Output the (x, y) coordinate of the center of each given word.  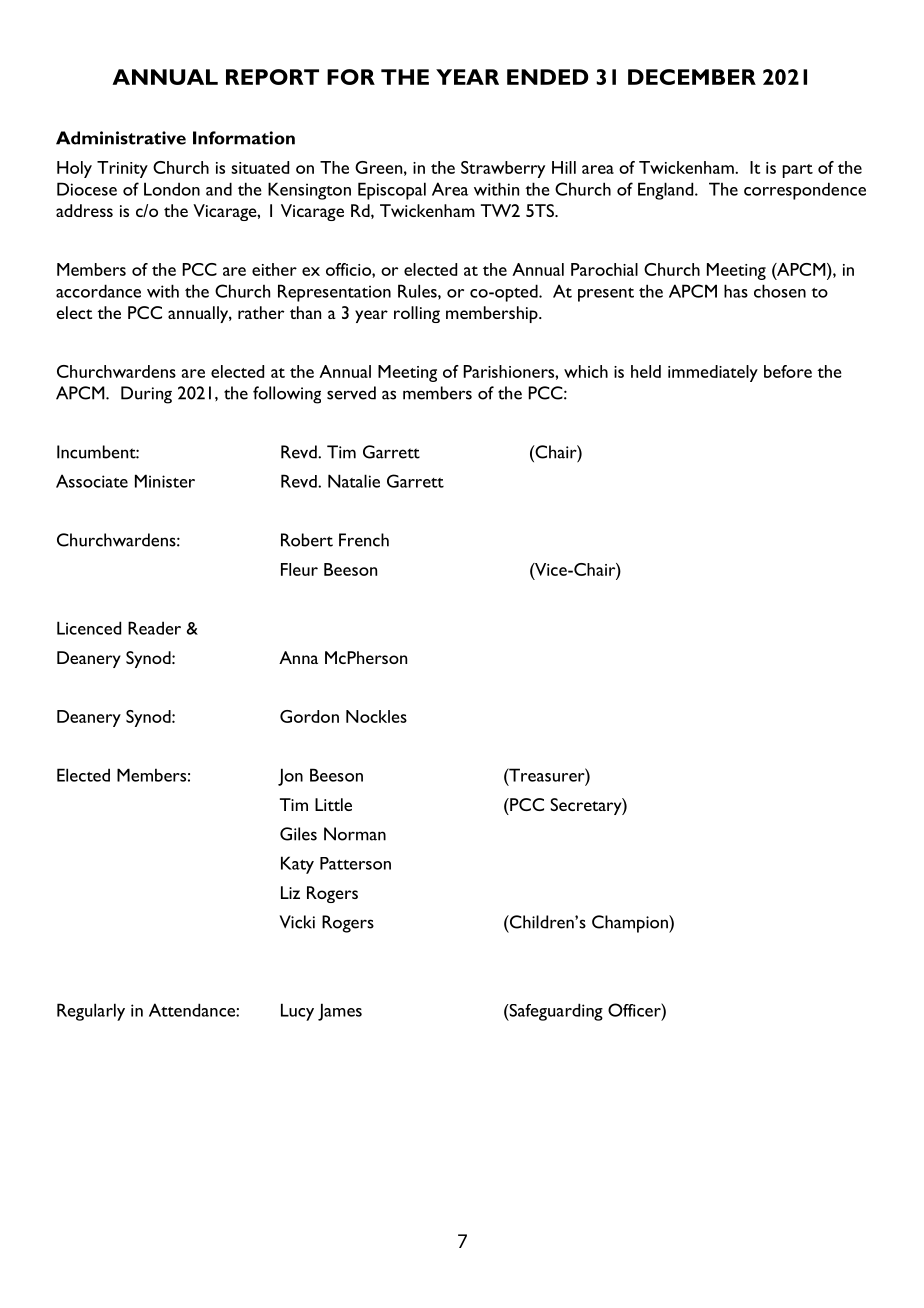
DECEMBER (692, 77)
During (146, 395)
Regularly (91, 1012)
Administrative (121, 138)
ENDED (547, 77)
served (351, 393)
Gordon (309, 716)
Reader (154, 628)
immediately (713, 373)
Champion (631, 924)
